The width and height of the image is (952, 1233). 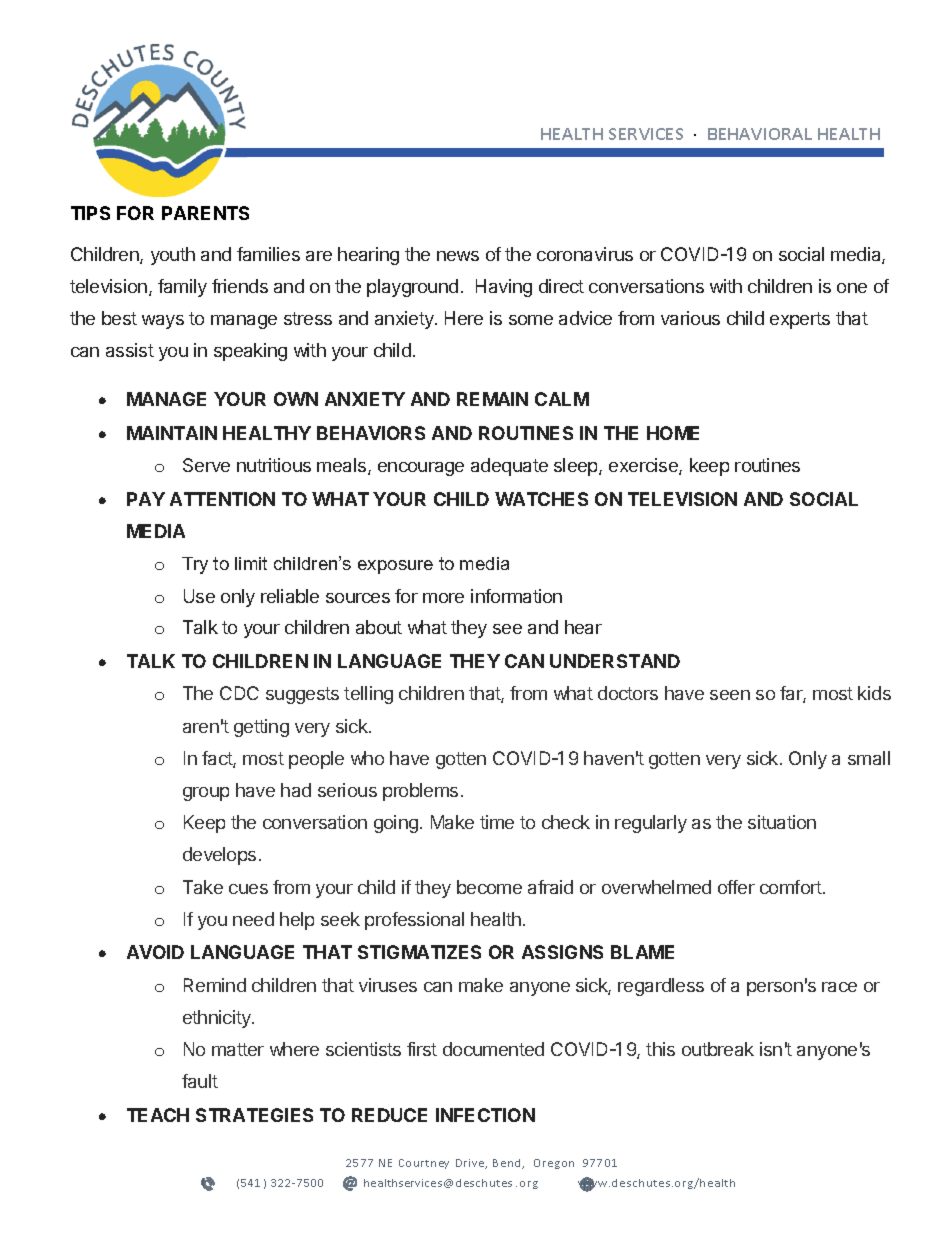 I want to click on TIPS, so click(x=90, y=213).
